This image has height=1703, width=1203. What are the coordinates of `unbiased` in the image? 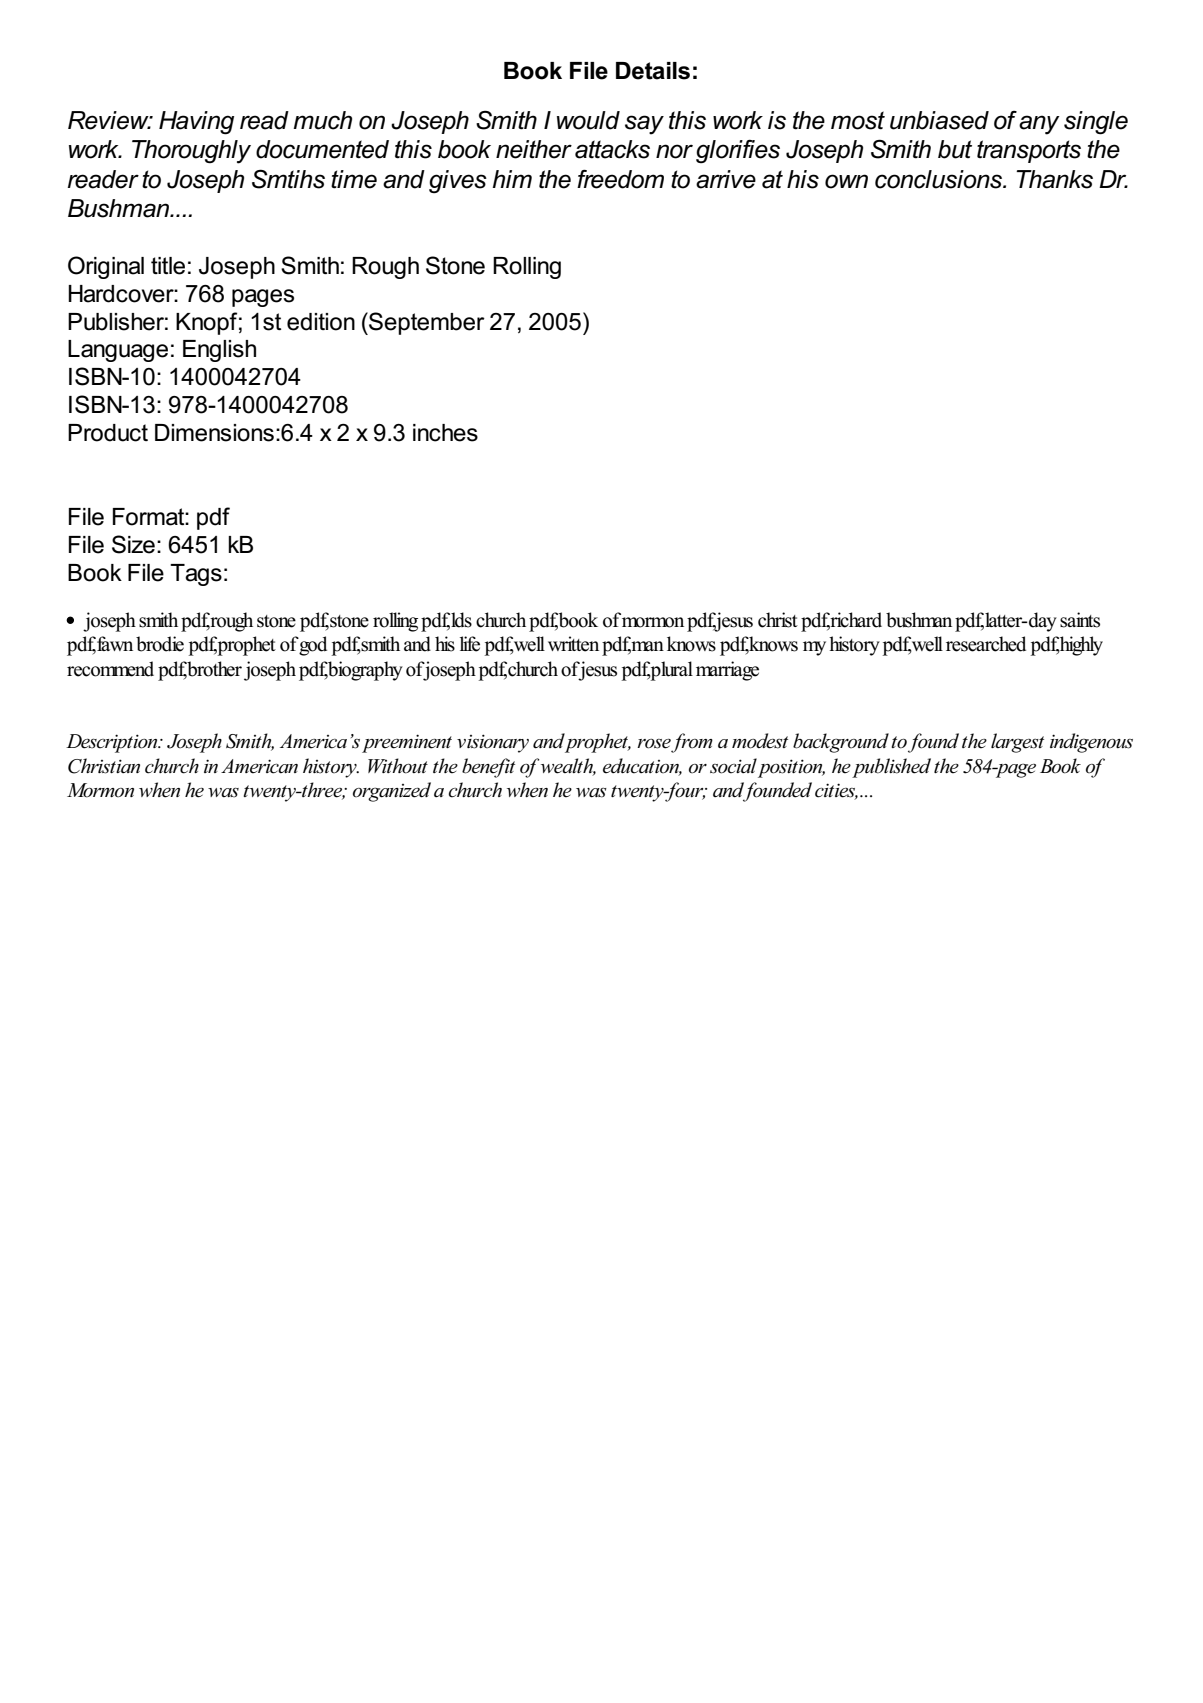 It's located at (939, 120).
